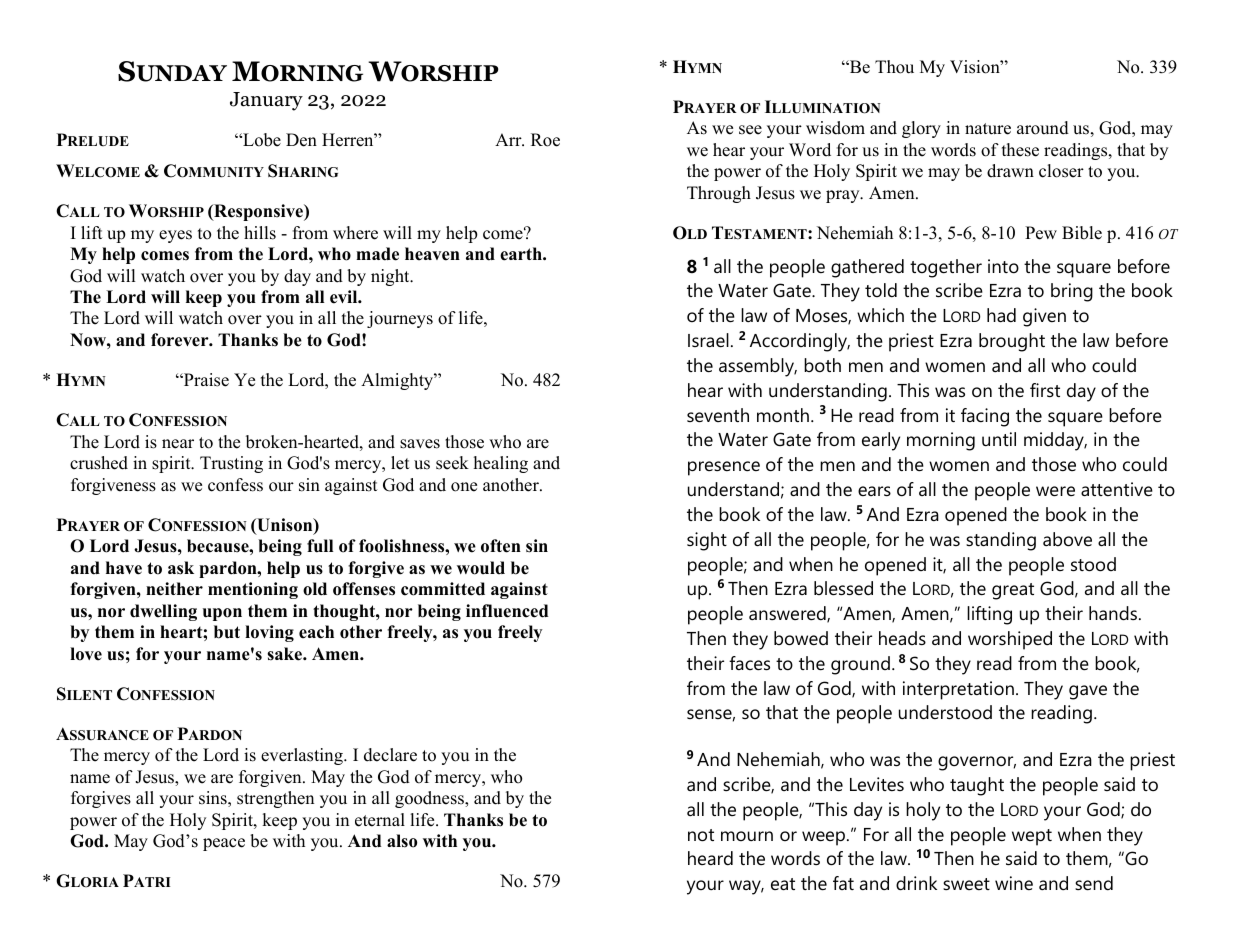 The width and height of the screenshot is (1233, 952). I want to click on peace, so click(224, 844).
